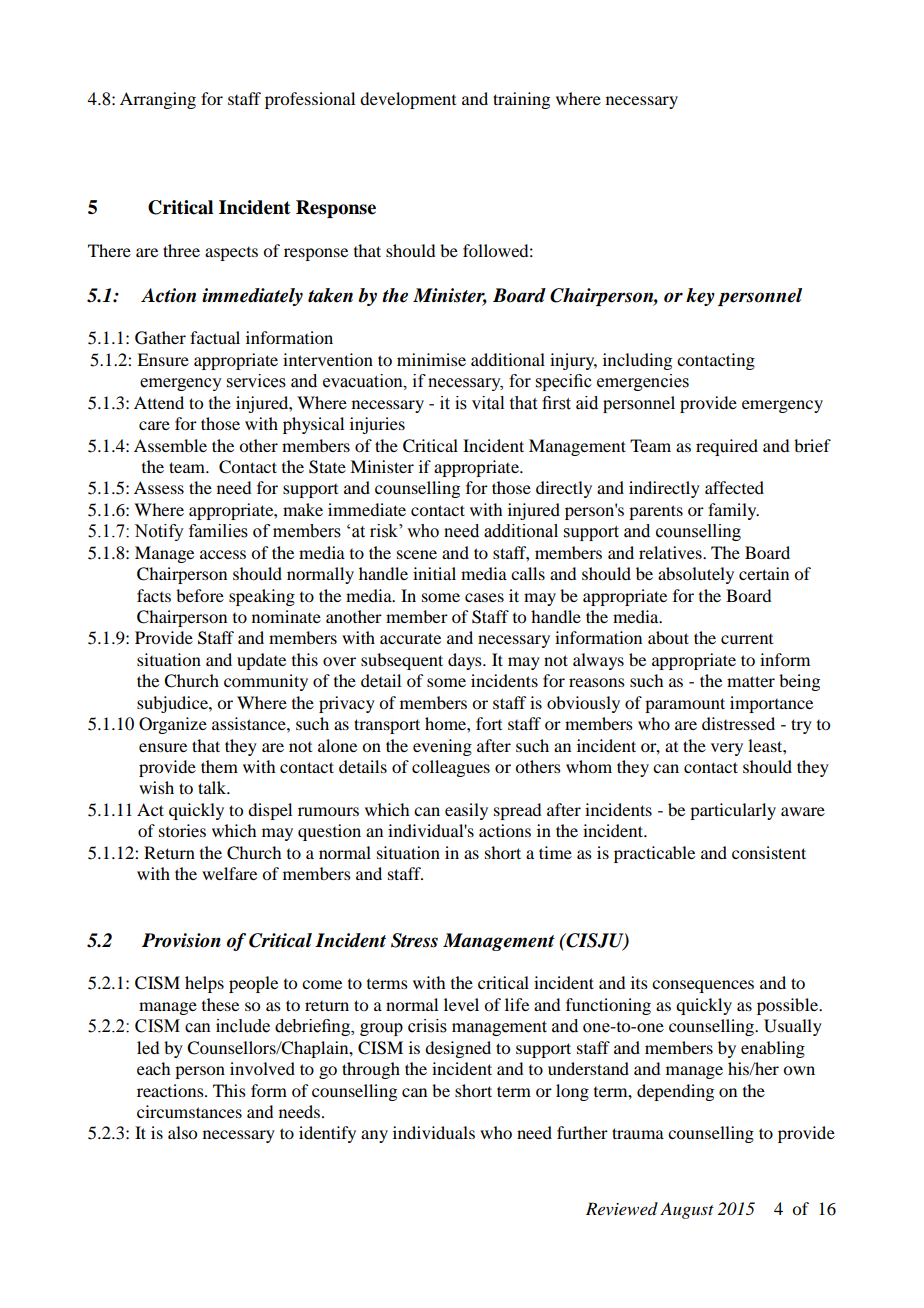 This page has height=1308, width=924. What do you see at coordinates (408, 100) in the page?
I see `development` at bounding box center [408, 100].
